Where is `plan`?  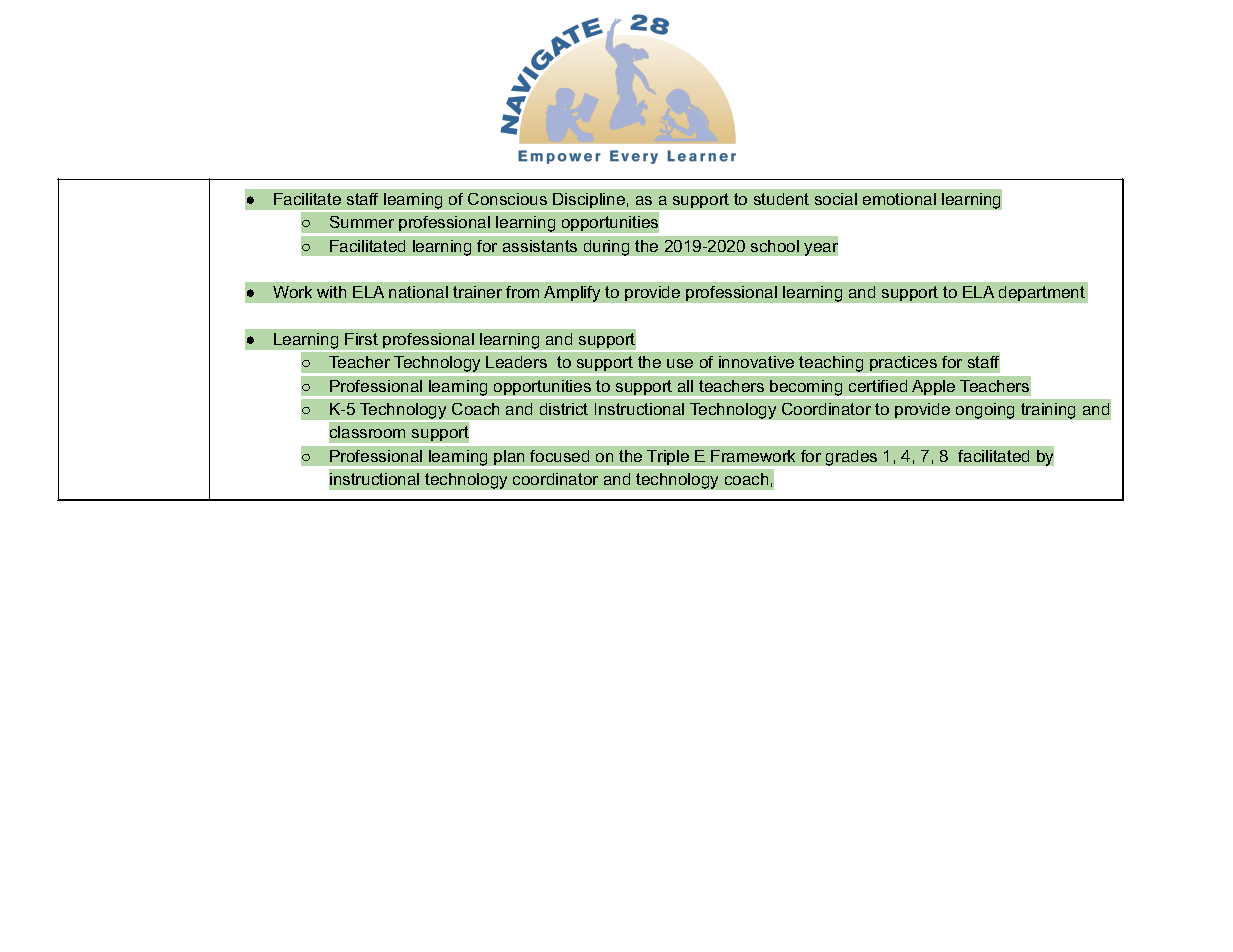 plan is located at coordinates (509, 457).
